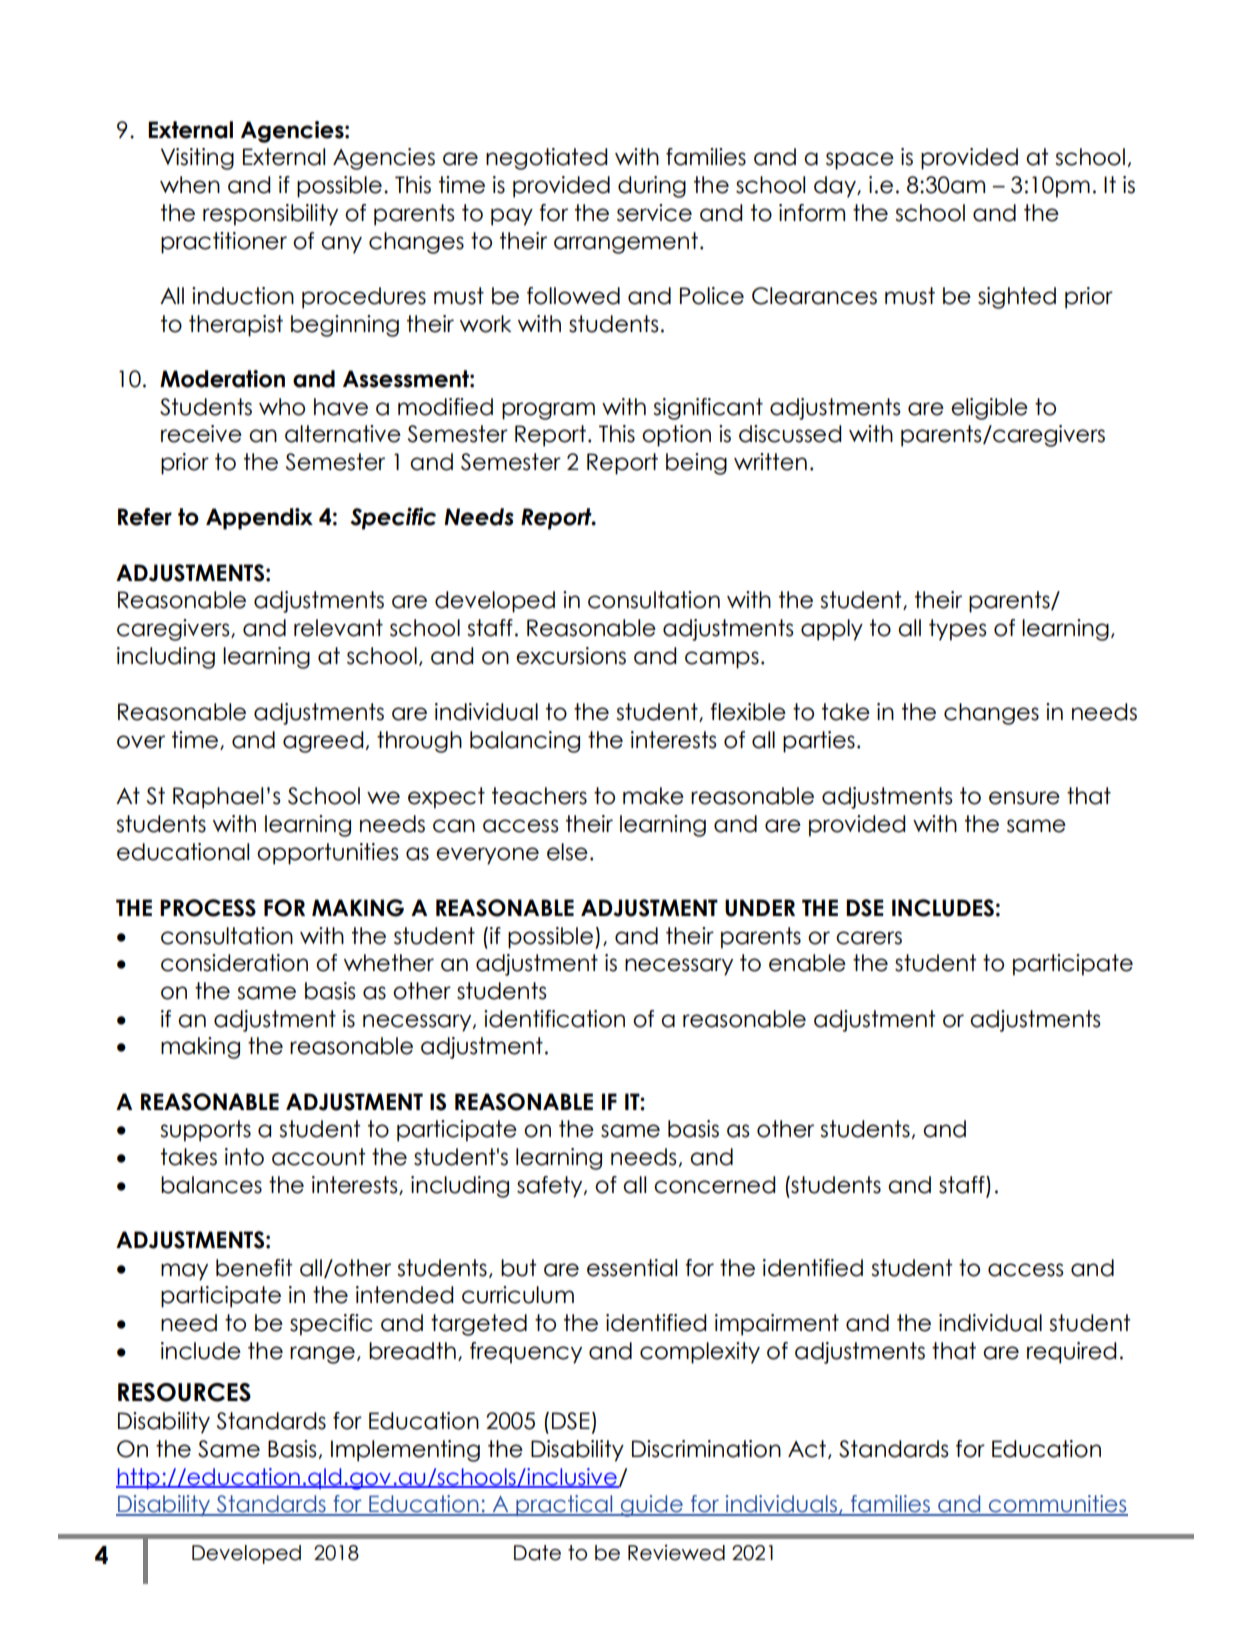 The width and height of the document is (1255, 1625). I want to click on responsibility, so click(270, 215).
